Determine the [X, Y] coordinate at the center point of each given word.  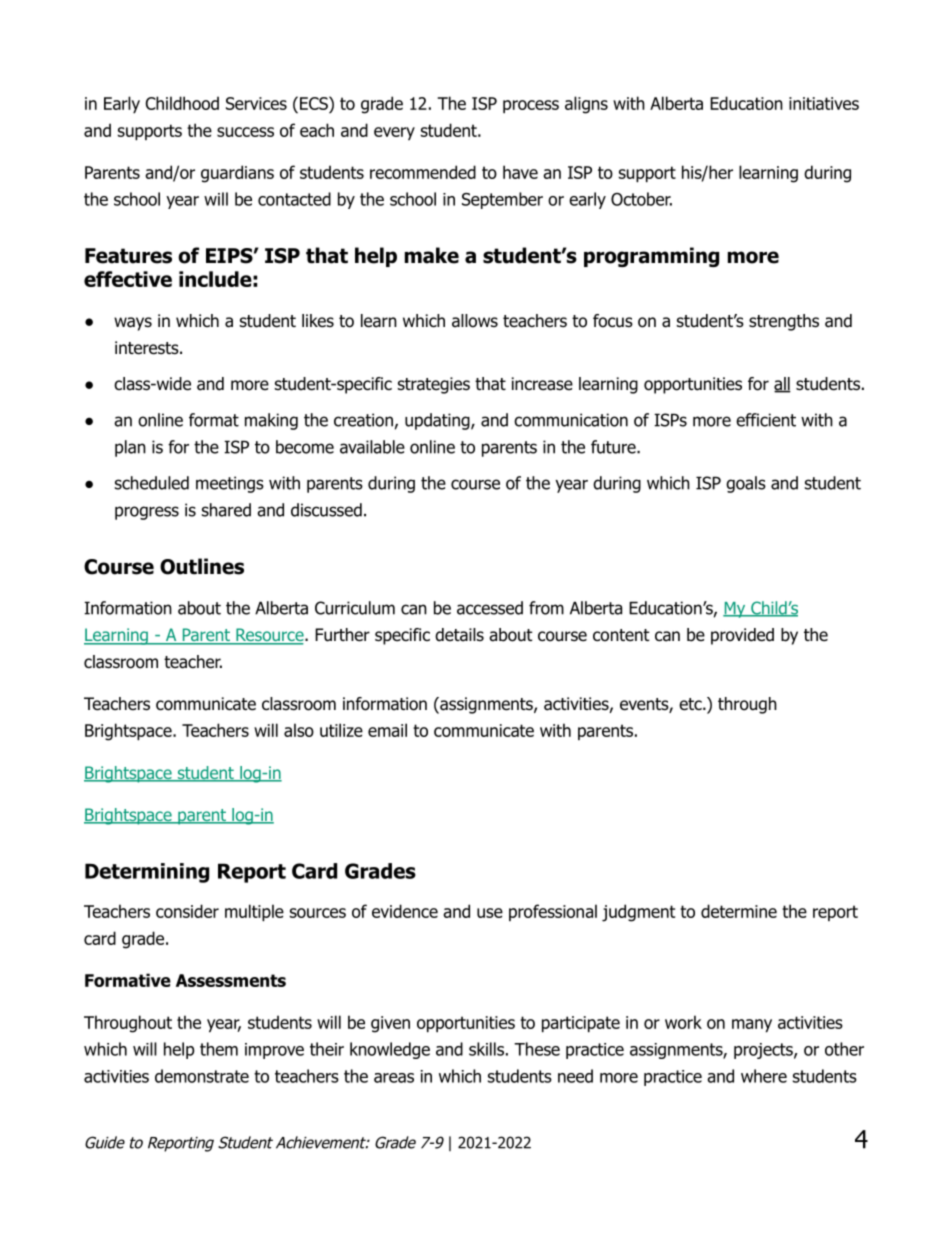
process [531, 106]
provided [742, 636]
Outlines [202, 566]
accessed [490, 608]
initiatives [824, 103]
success [245, 132]
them [219, 1049]
